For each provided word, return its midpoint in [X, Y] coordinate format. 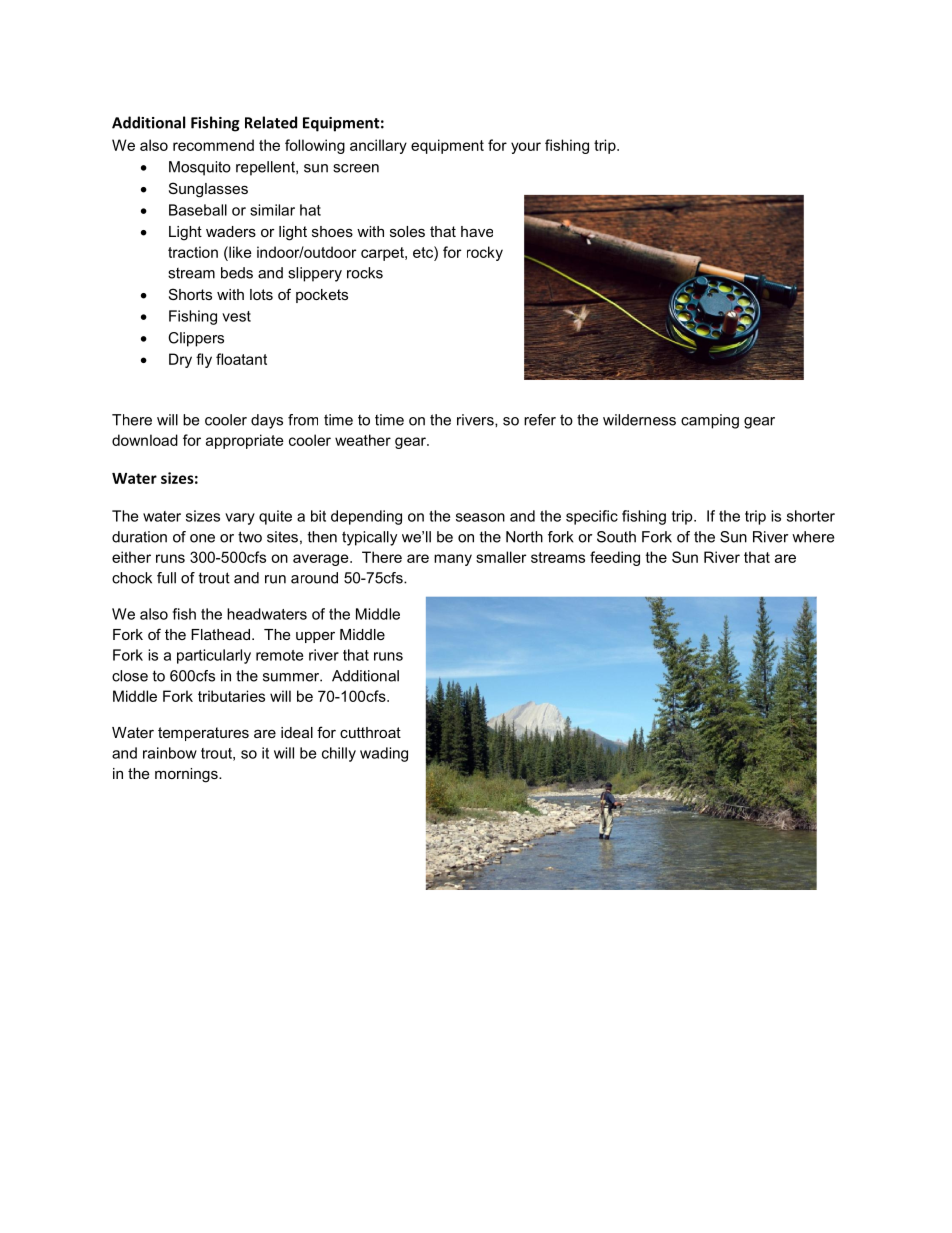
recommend [213, 145]
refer [540, 420]
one [202, 538]
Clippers [196, 339]
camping [710, 421]
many [453, 560]
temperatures [203, 734]
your [526, 148]
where [813, 537]
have [477, 231]
